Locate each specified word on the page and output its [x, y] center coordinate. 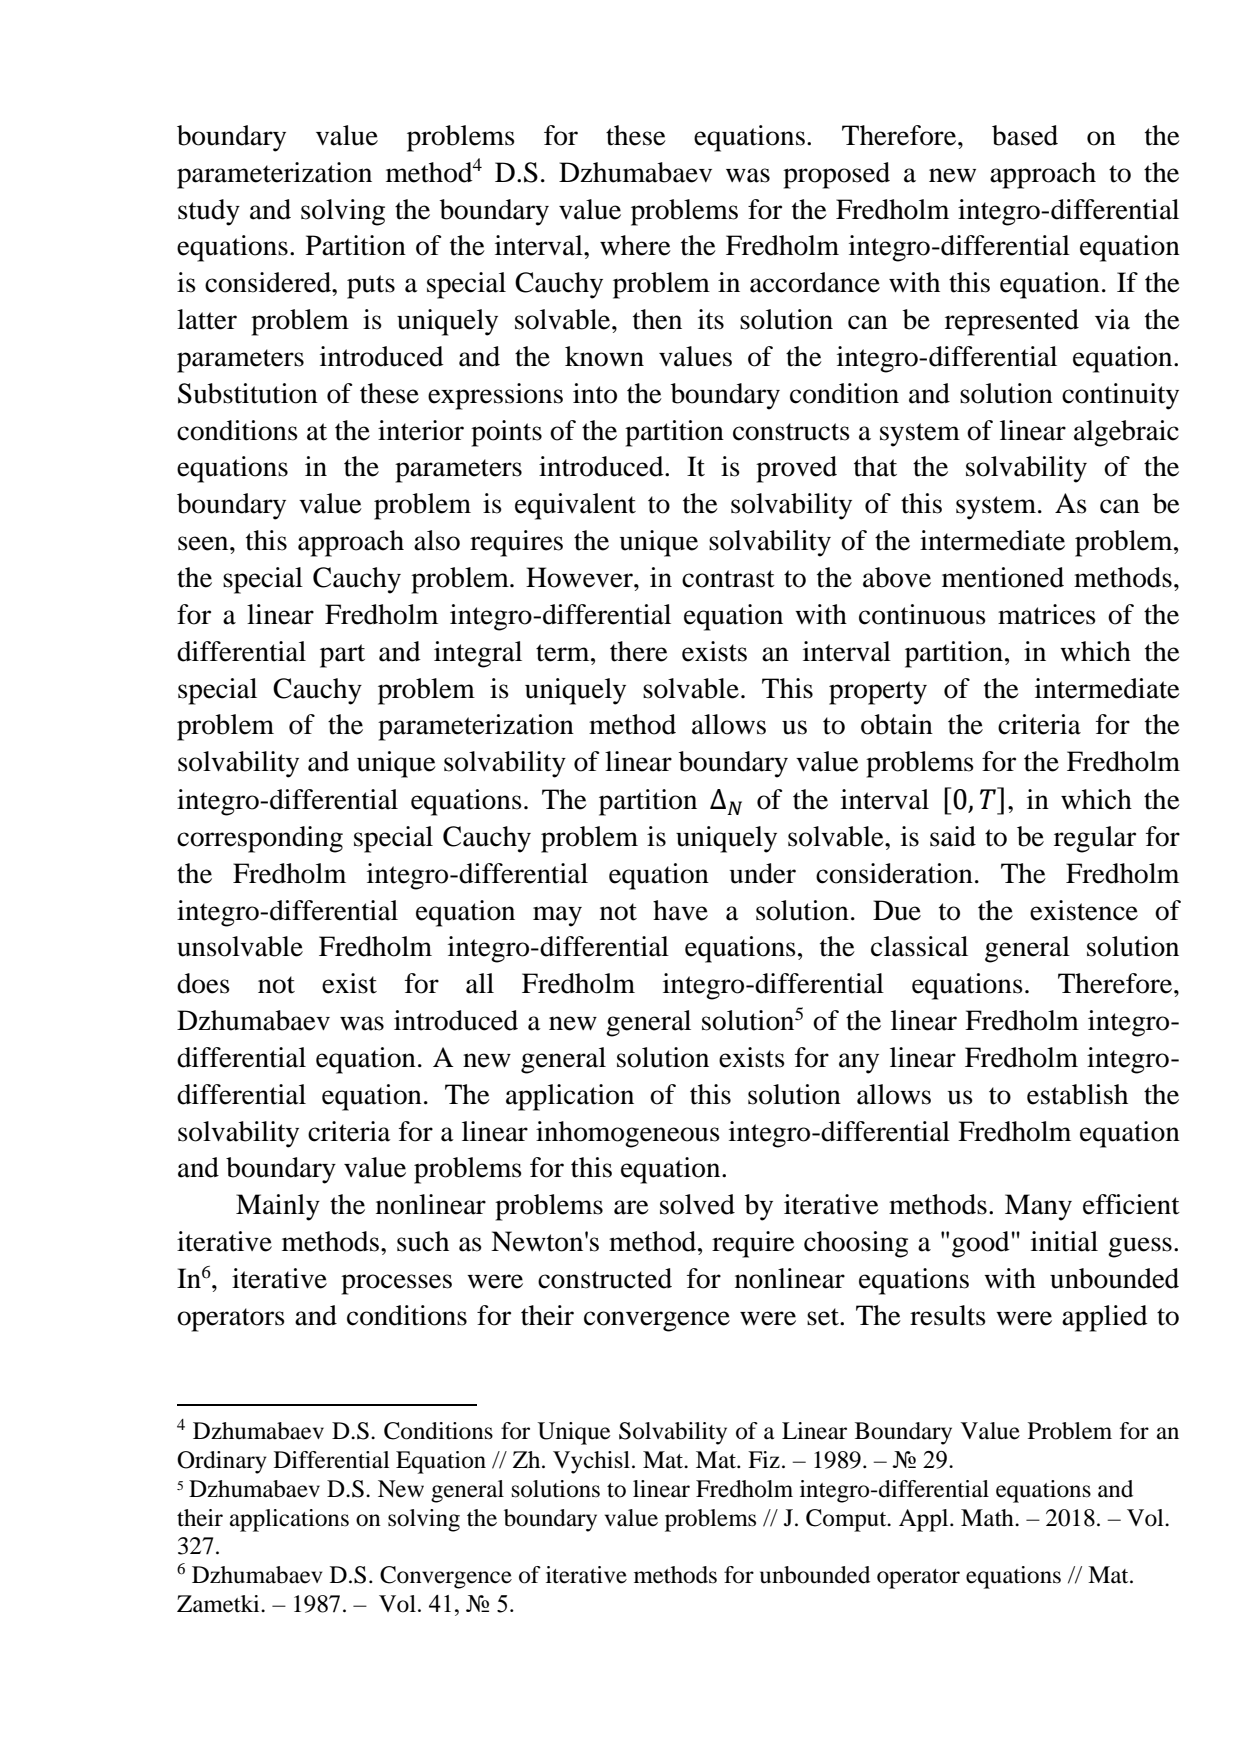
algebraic [1126, 433]
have [680, 910]
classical [919, 946]
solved [697, 1204]
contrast [728, 579]
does [203, 983]
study [209, 212]
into [595, 393]
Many [1038, 1207]
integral [478, 654]
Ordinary [222, 1462]
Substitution [248, 393]
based [1025, 135]
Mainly [278, 1207]
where [635, 245]
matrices [1047, 614]
